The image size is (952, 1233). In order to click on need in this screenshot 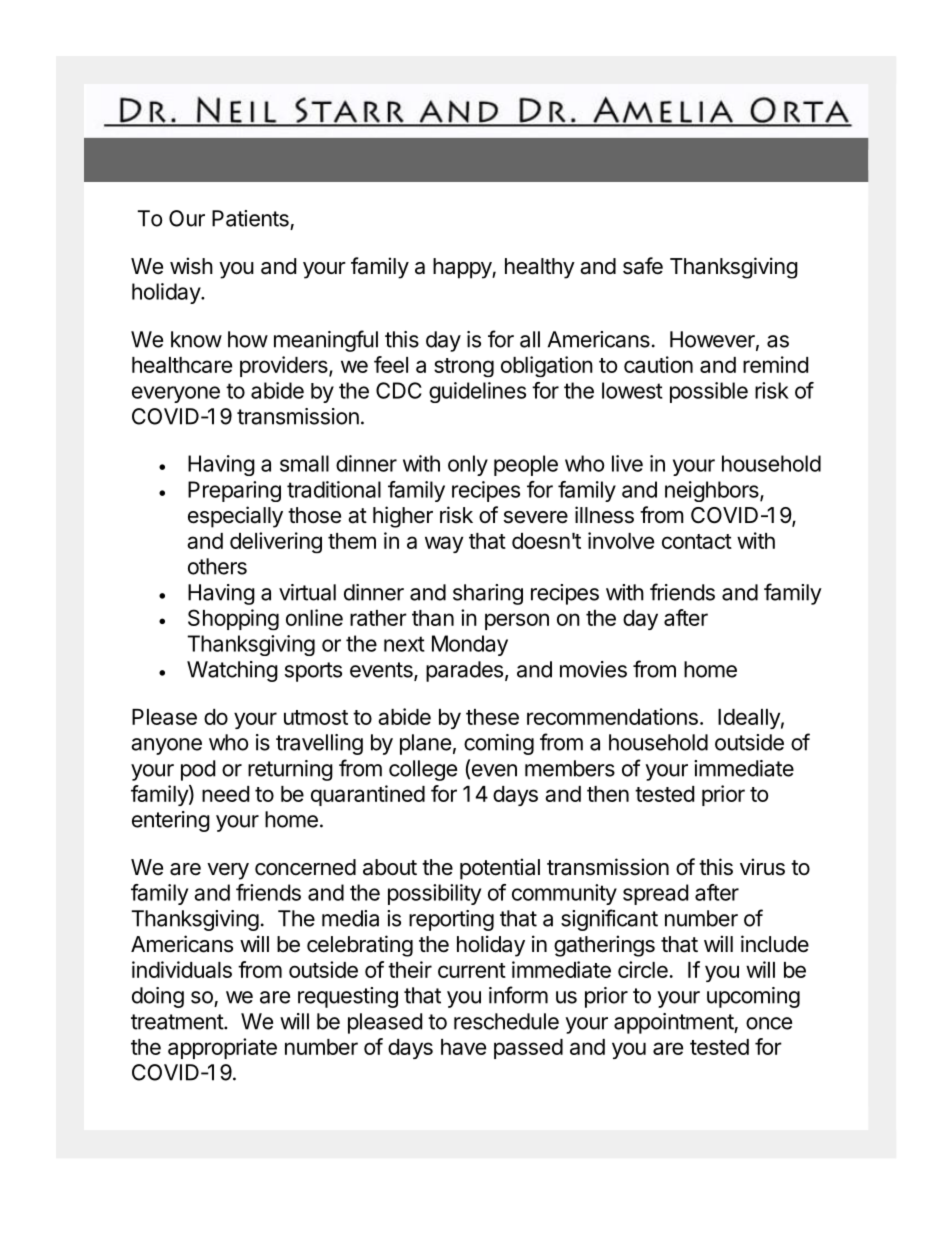, I will do `click(225, 794)`.
